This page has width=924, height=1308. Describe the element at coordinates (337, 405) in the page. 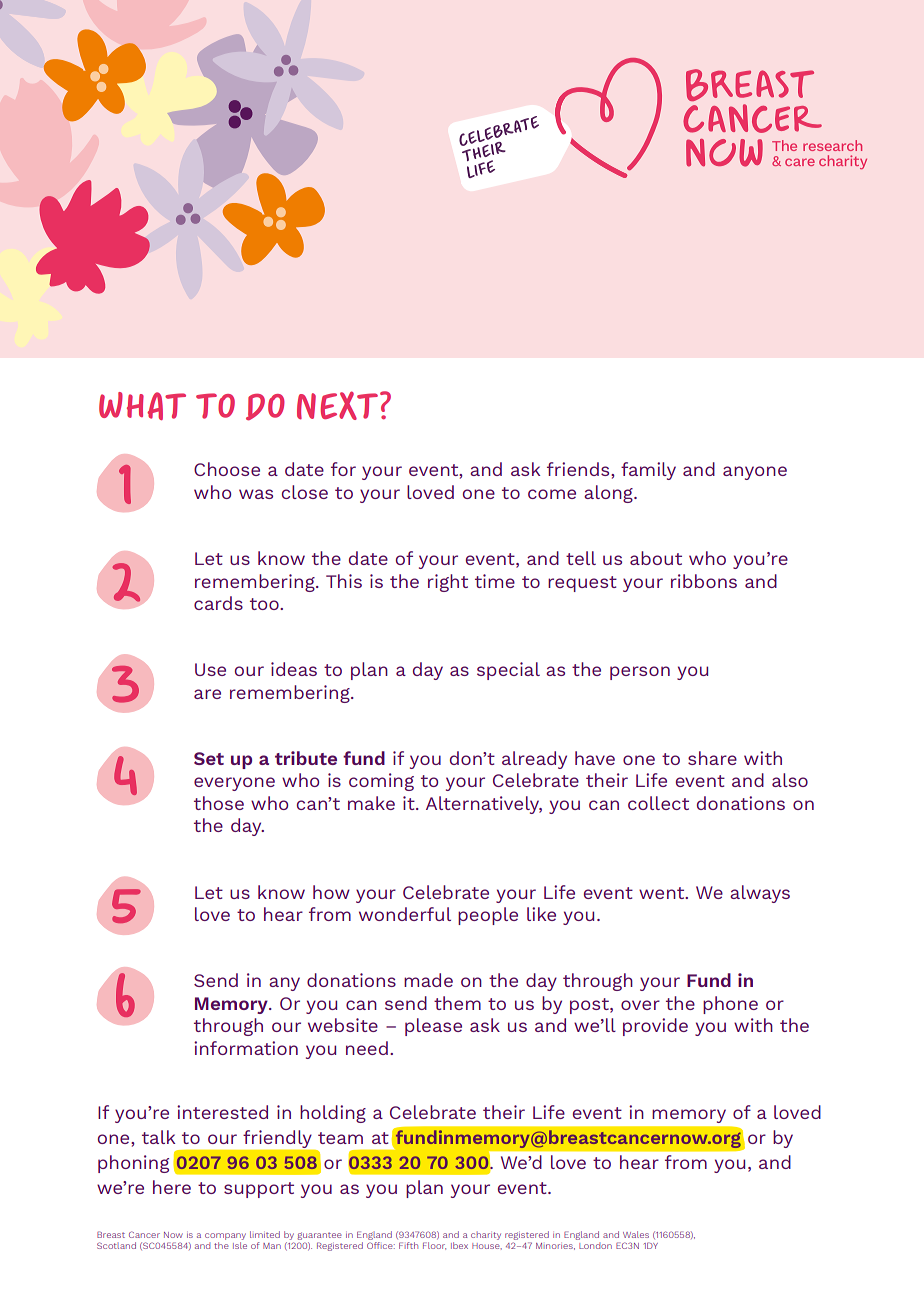

I see `NEXT` at that location.
